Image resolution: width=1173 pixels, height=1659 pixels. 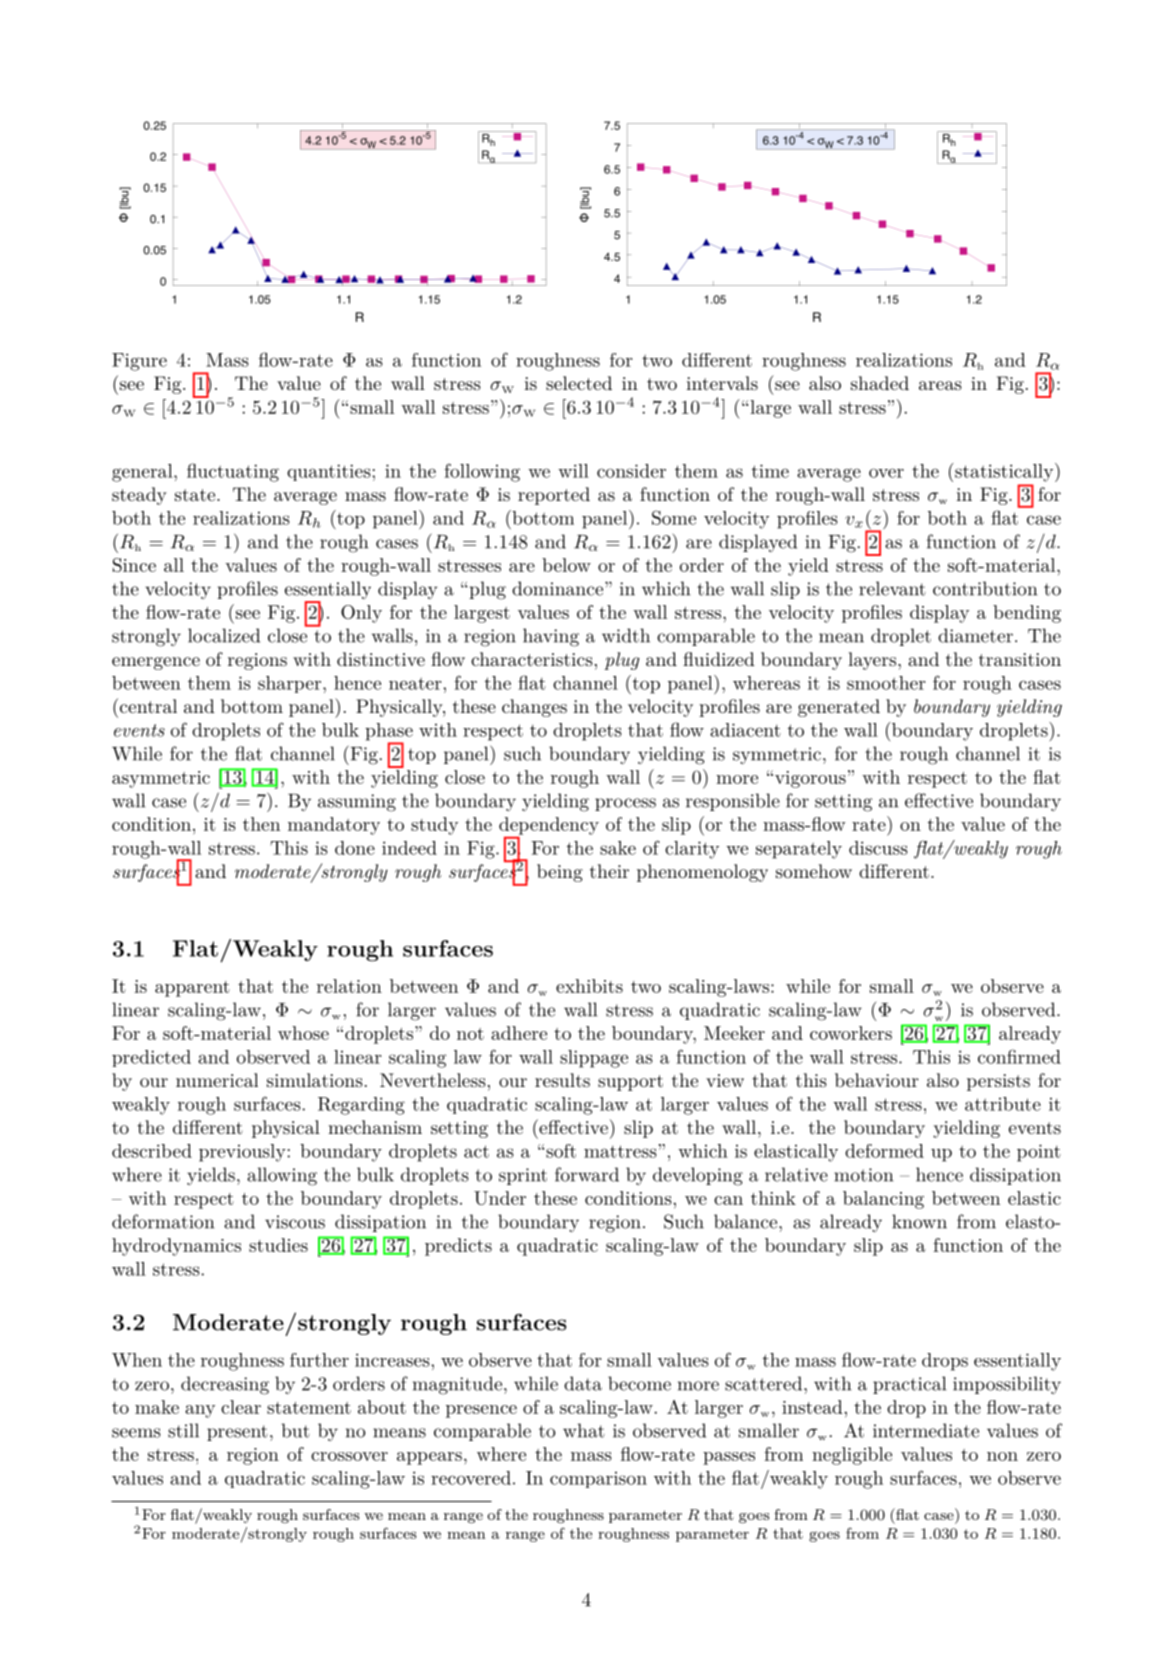 I want to click on allowing, so click(x=282, y=1176).
